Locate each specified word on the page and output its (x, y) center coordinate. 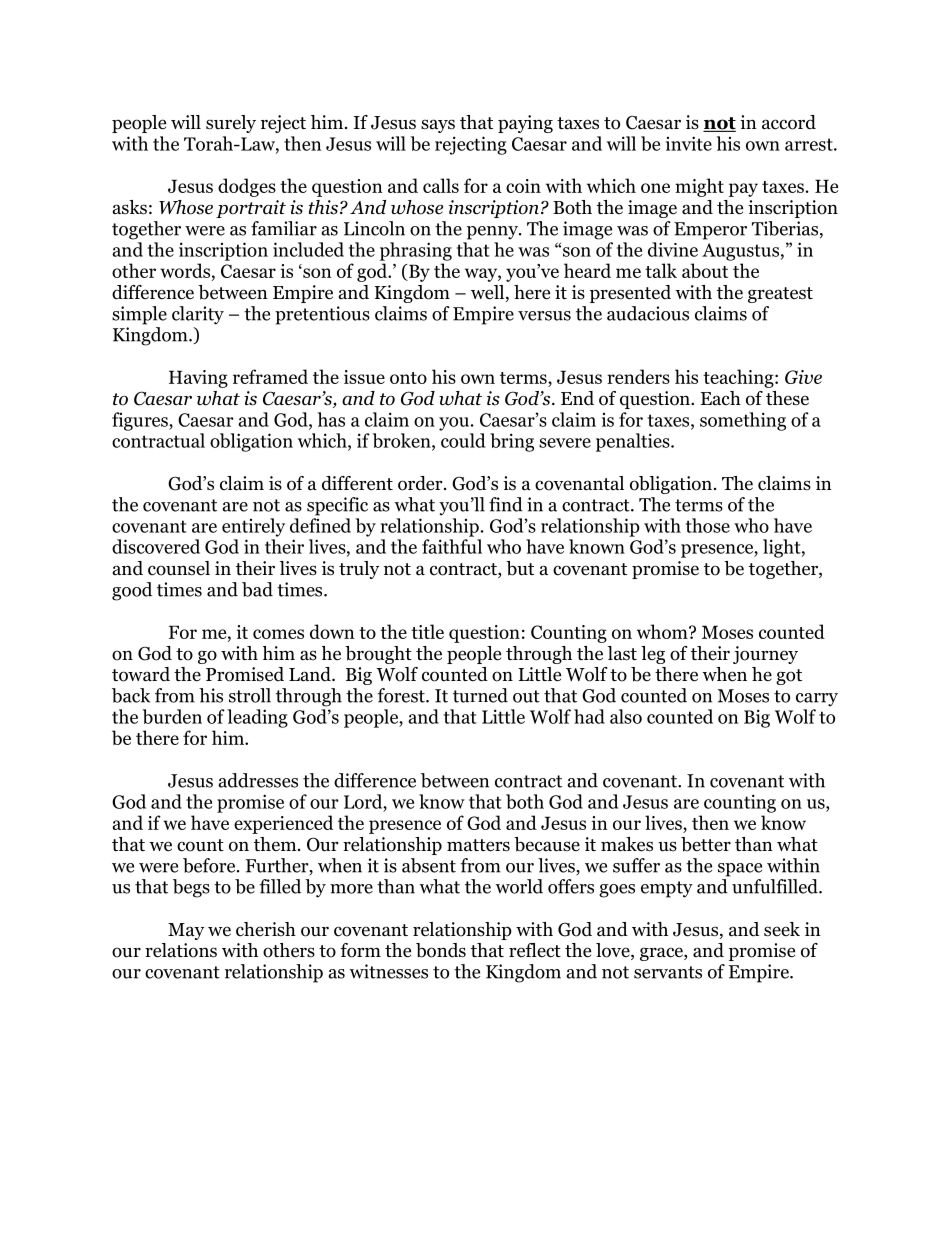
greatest (780, 295)
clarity (198, 315)
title (427, 631)
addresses (258, 780)
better (706, 844)
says (438, 126)
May (186, 931)
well (489, 293)
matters (478, 845)
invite (689, 143)
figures (141, 421)
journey (765, 655)
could (463, 440)
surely (231, 124)
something (743, 421)
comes (278, 634)
